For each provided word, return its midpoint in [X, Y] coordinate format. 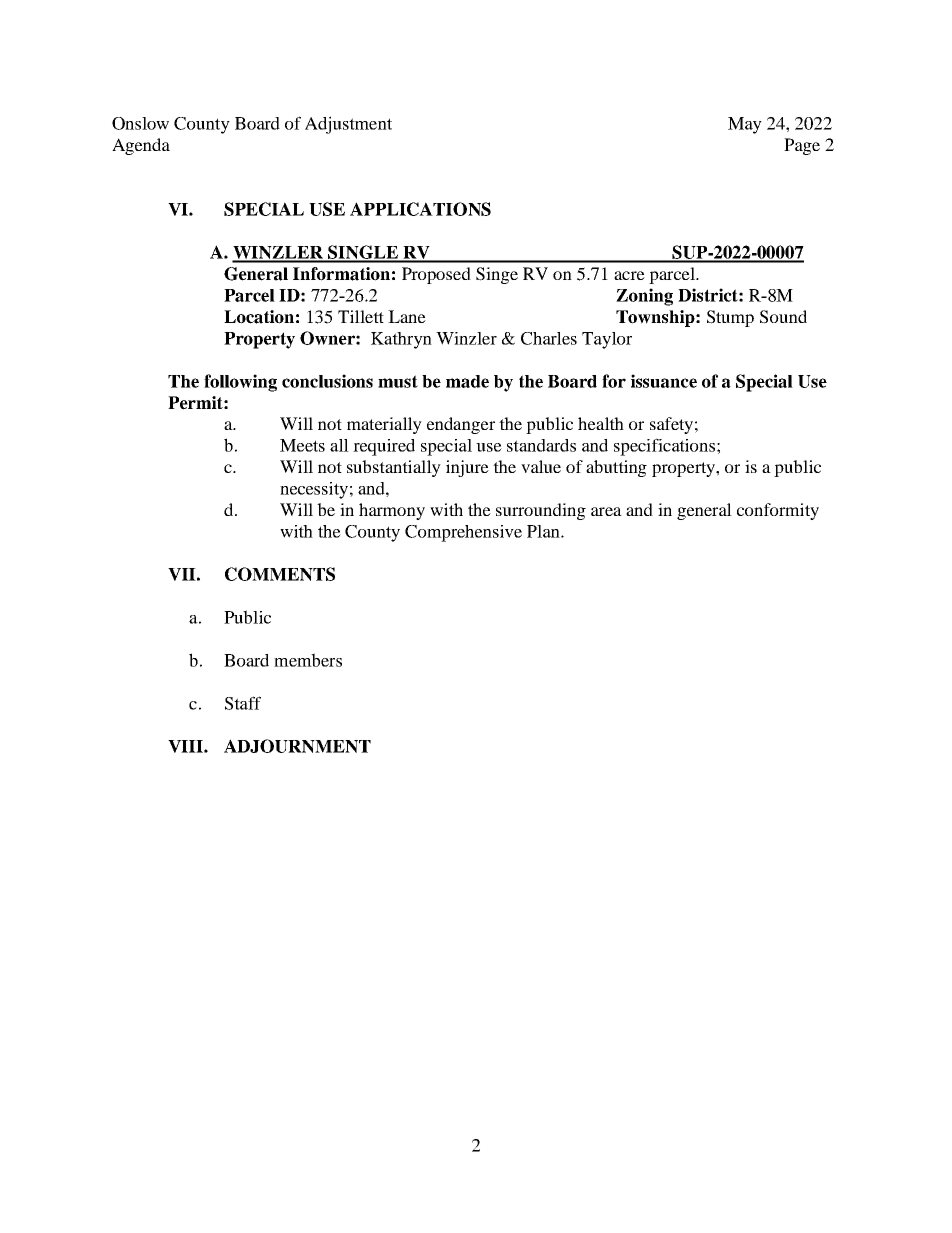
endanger [461, 425]
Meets [302, 445]
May [745, 125]
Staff [243, 703]
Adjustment [348, 125]
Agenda [141, 146]
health [601, 423]
